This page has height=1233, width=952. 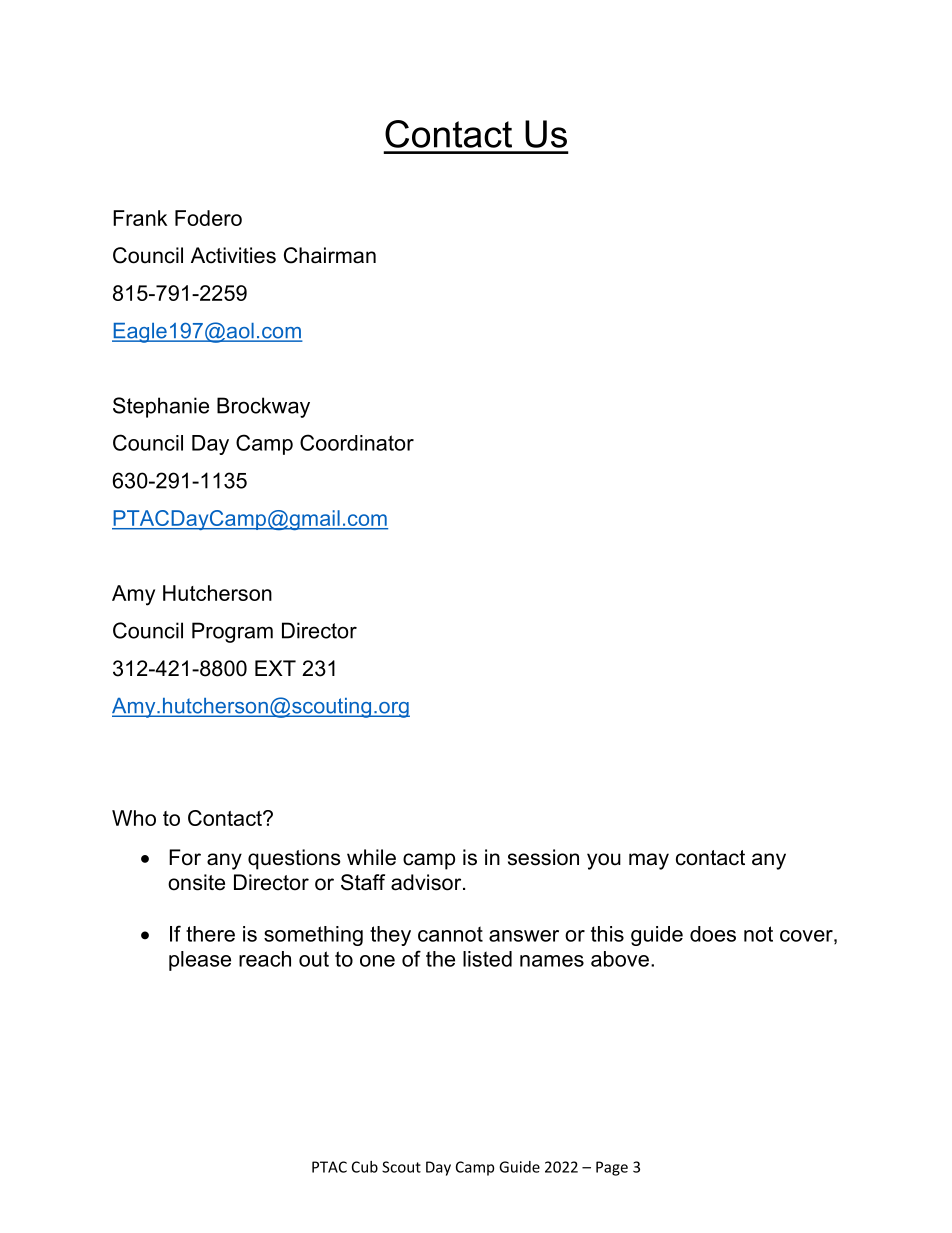 I want to click on Cub, so click(x=365, y=1167).
